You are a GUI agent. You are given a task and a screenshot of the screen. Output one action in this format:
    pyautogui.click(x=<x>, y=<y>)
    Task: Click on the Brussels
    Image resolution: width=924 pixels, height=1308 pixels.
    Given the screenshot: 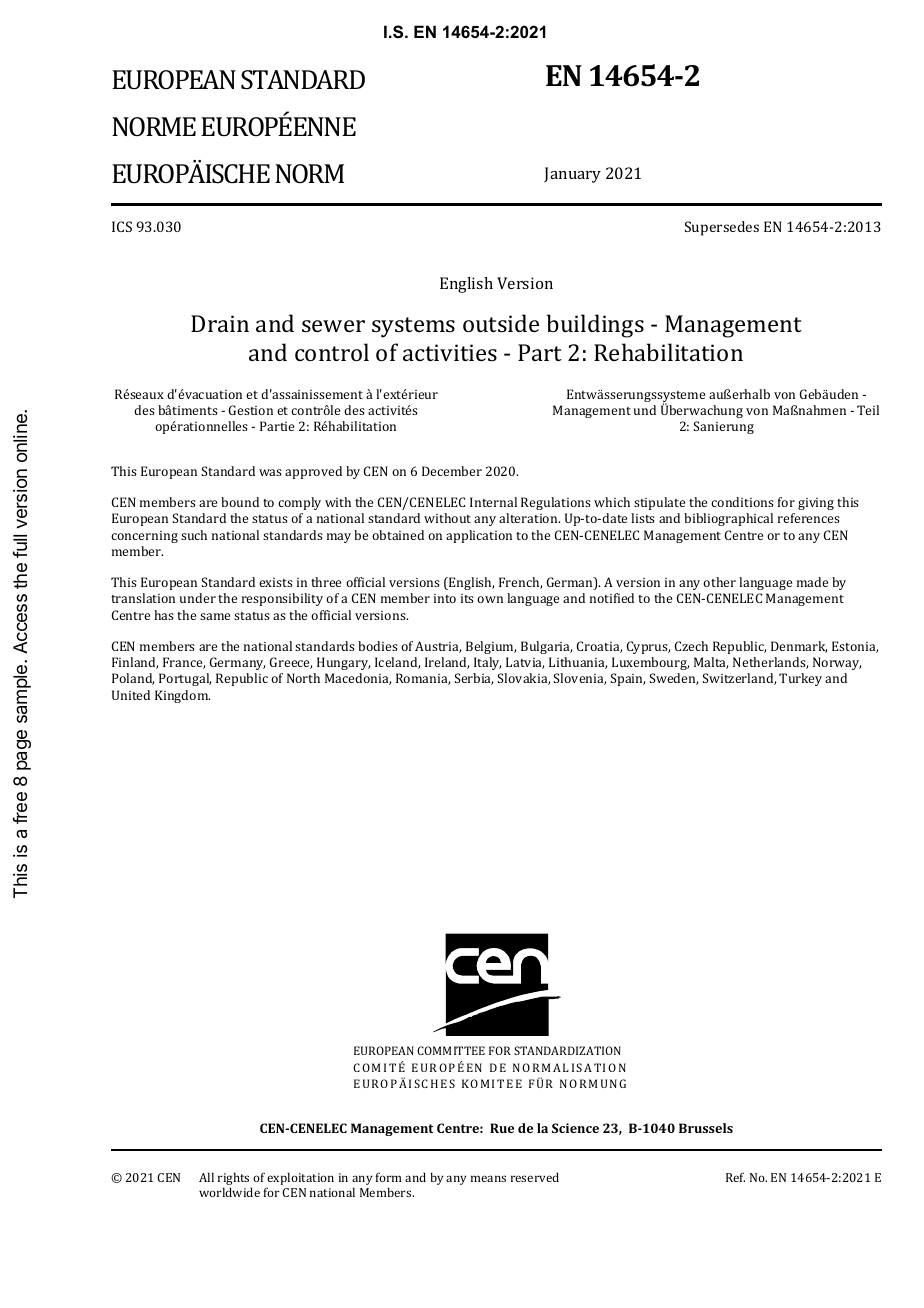 What is the action you would take?
    pyautogui.click(x=706, y=1128)
